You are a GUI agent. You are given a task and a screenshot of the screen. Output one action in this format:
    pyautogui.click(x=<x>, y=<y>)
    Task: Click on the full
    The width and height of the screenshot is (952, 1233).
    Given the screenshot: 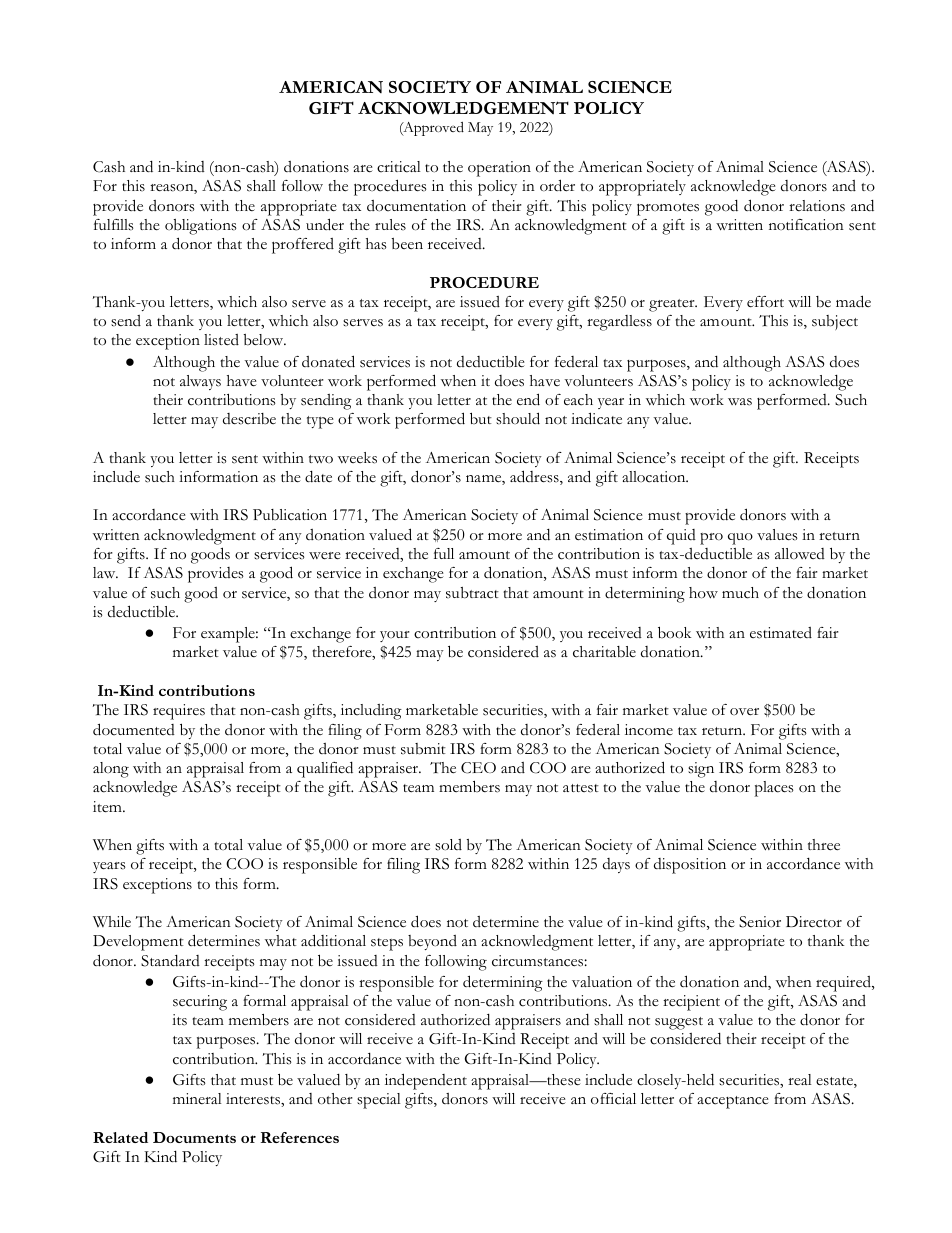 What is the action you would take?
    pyautogui.click(x=444, y=553)
